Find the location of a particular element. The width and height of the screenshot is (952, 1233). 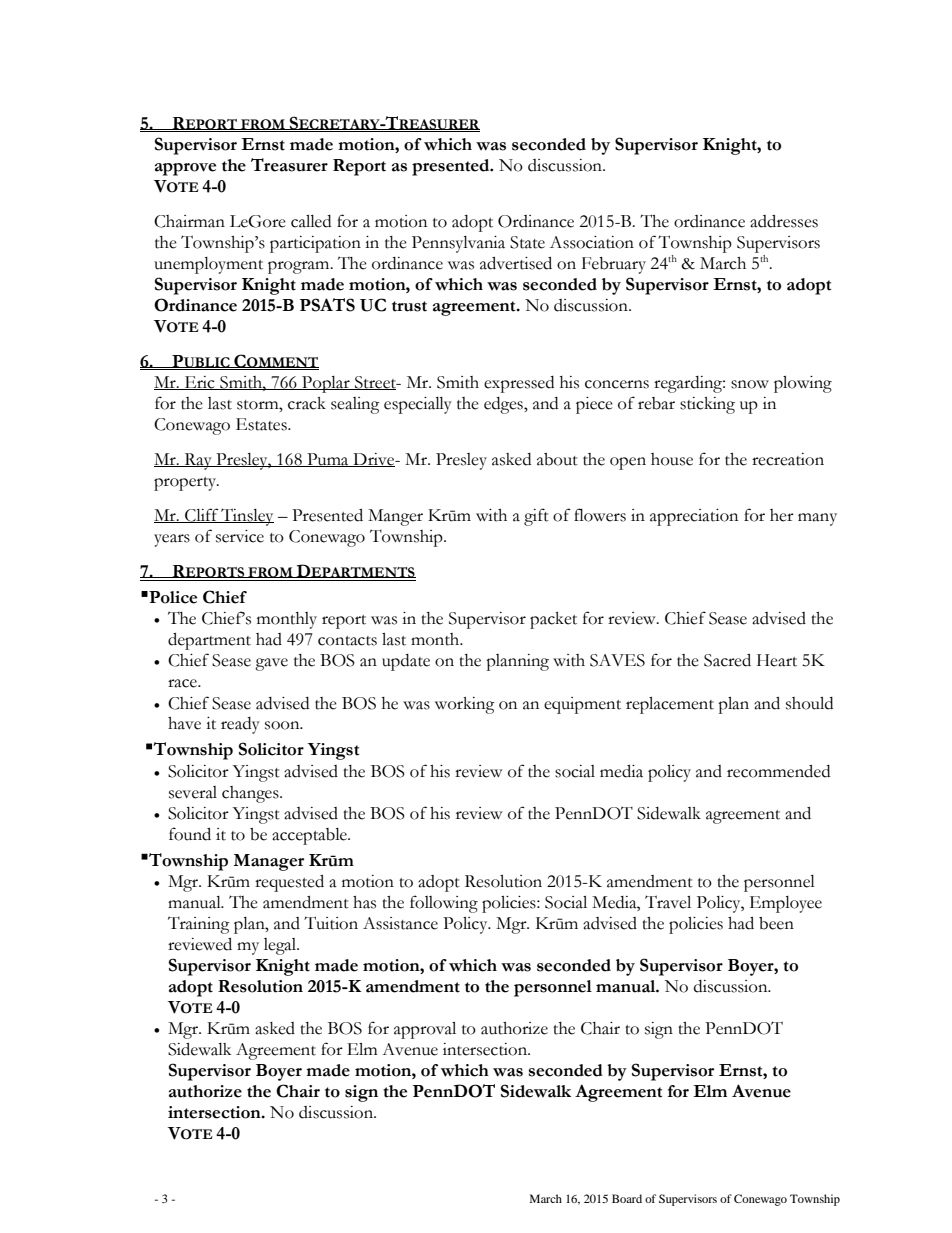

called is located at coordinates (311, 221).
